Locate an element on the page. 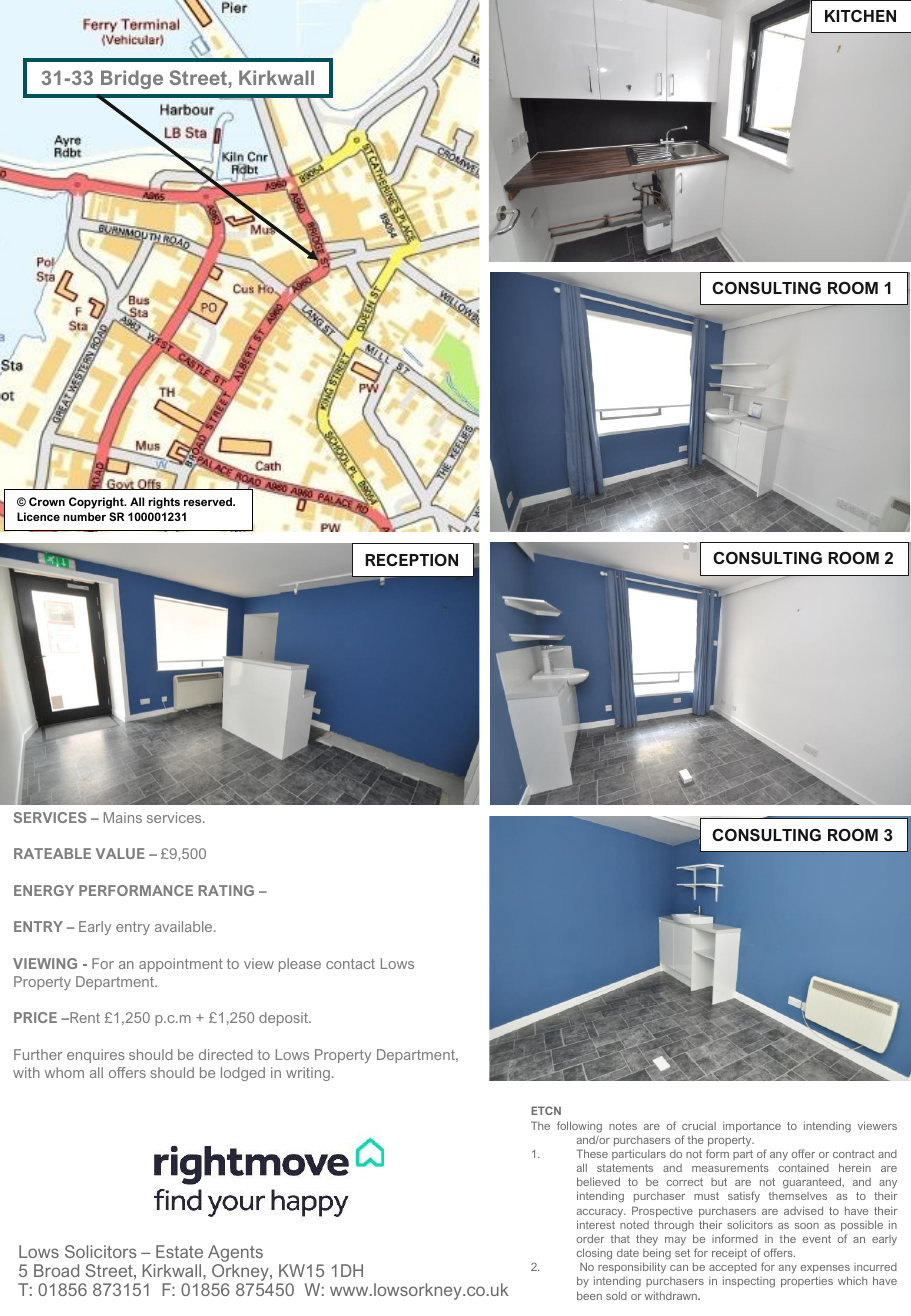 The image size is (911, 1316). please is located at coordinates (300, 965).
